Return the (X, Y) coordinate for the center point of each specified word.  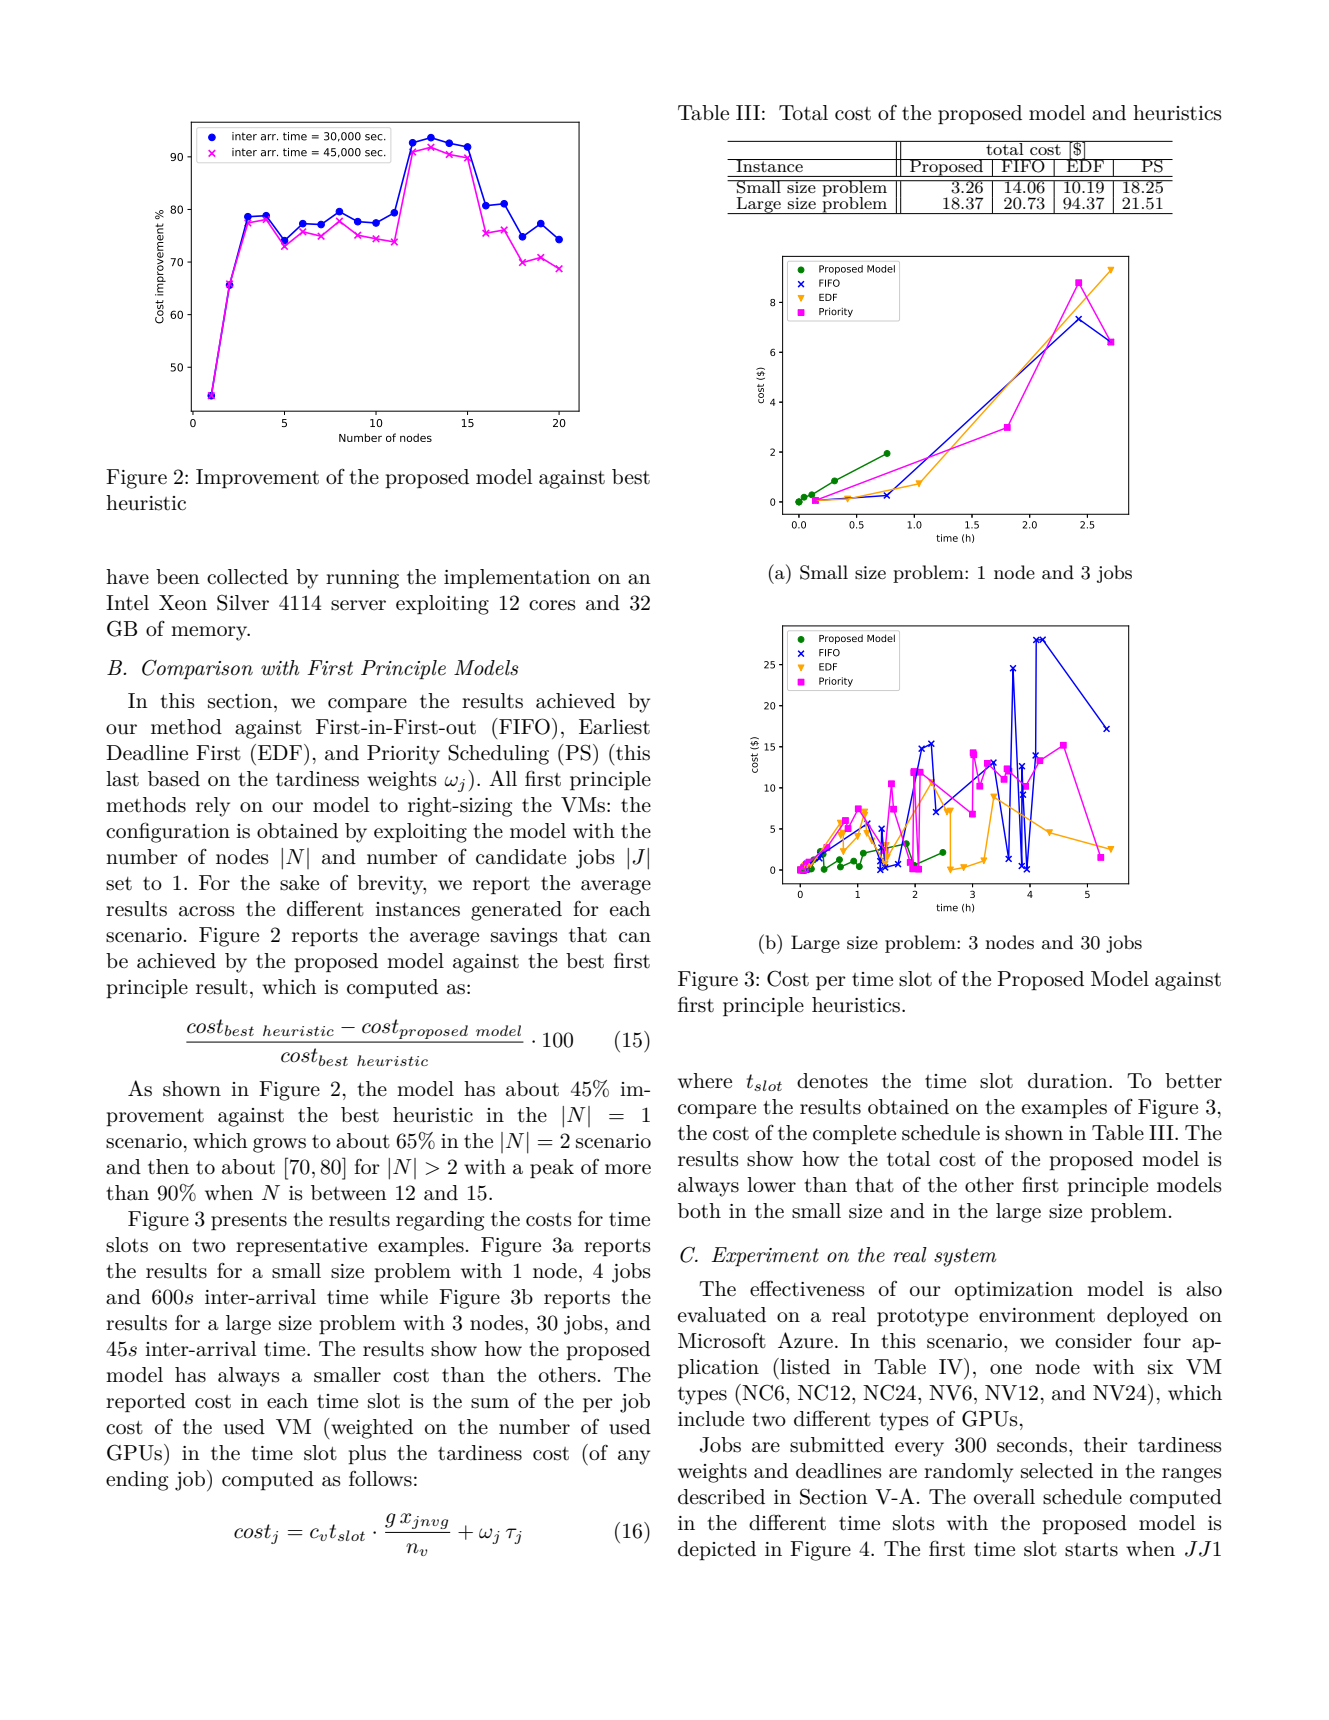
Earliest (614, 727)
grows (279, 1145)
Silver (243, 602)
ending (137, 1481)
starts (1091, 1550)
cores (552, 605)
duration (1069, 1081)
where (705, 1081)
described (721, 1497)
